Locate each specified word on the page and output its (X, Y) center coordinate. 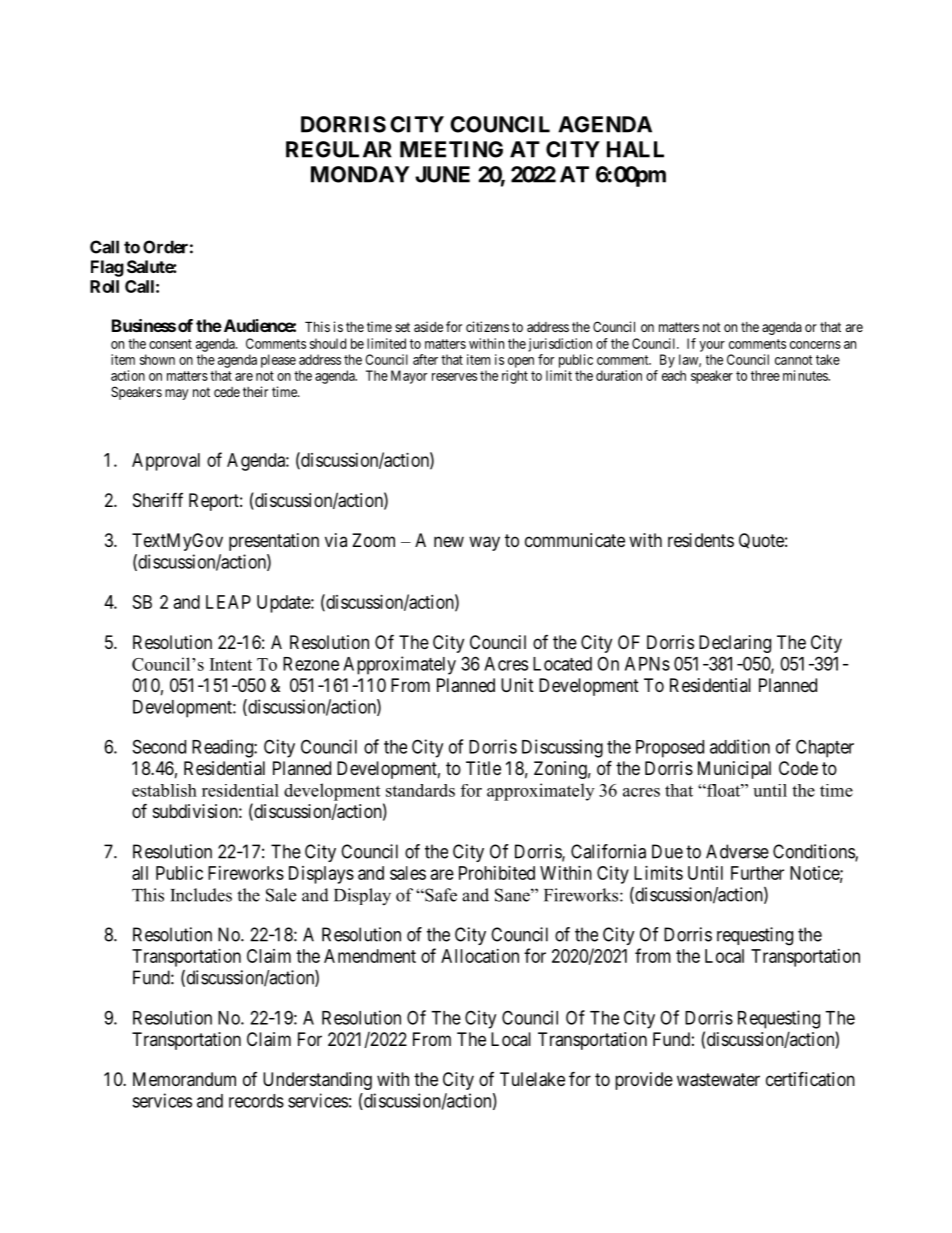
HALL (635, 149)
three (765, 375)
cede (227, 392)
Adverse (737, 851)
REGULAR (339, 149)
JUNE (442, 174)
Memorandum (184, 1079)
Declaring (735, 644)
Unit (517, 685)
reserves (454, 377)
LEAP (228, 602)
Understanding (317, 1081)
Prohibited (497, 873)
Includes (201, 895)
